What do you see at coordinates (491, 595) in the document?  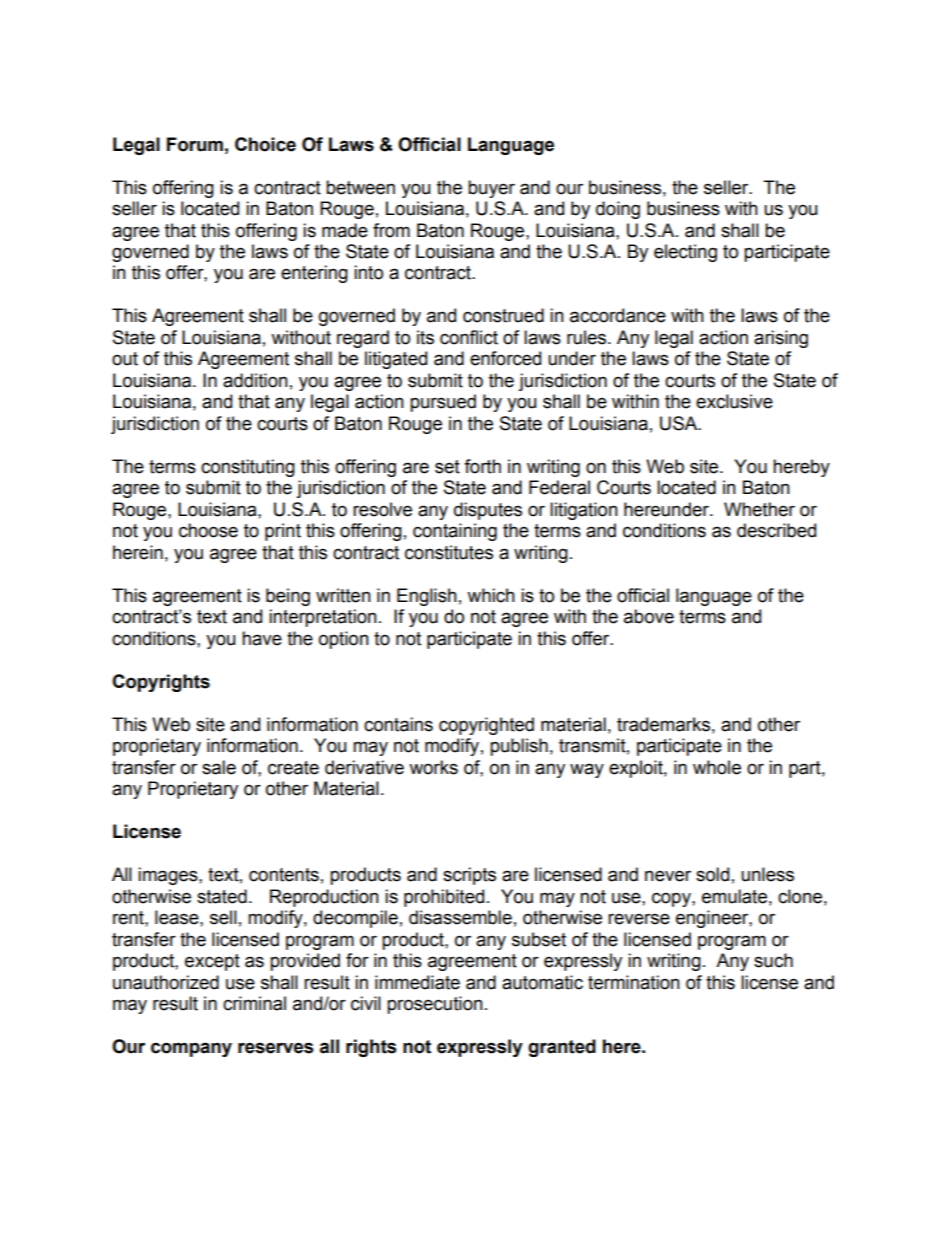 I see `which` at bounding box center [491, 595].
